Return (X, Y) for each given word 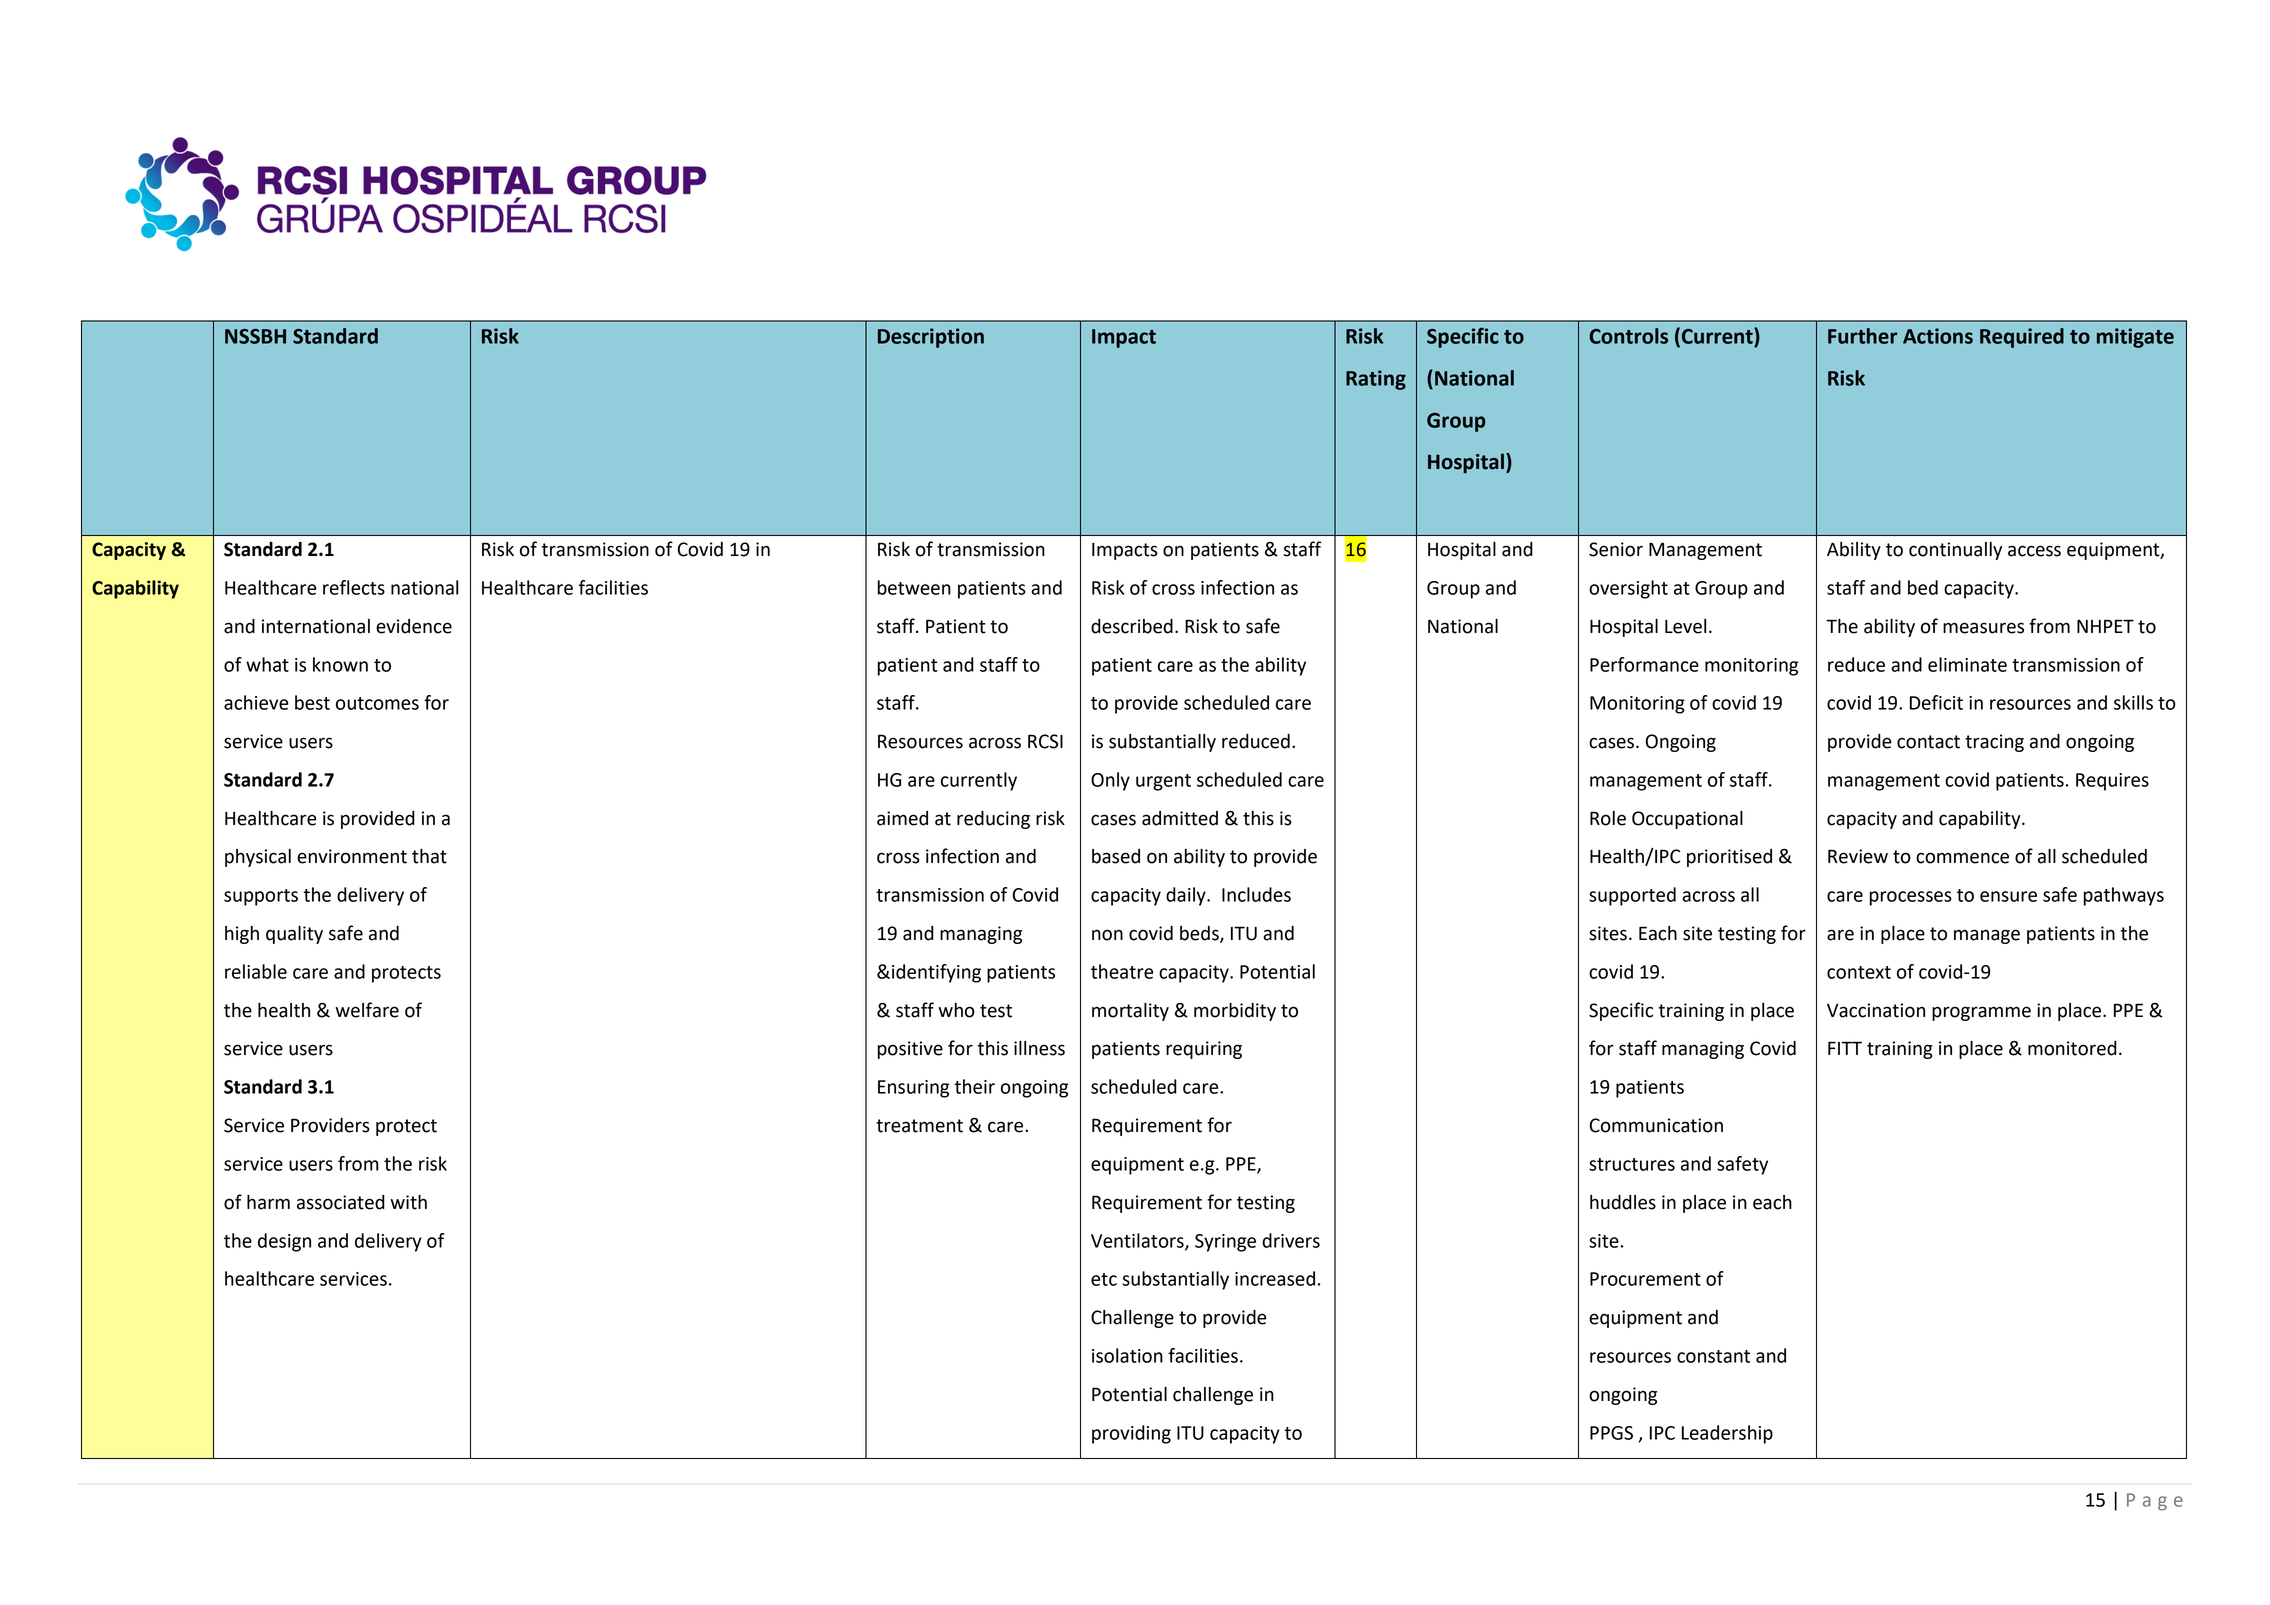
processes (1911, 898)
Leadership (1727, 1434)
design (284, 1242)
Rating (1376, 380)
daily (1187, 896)
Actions (1938, 336)
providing (1131, 1434)
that (429, 856)
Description (931, 338)
